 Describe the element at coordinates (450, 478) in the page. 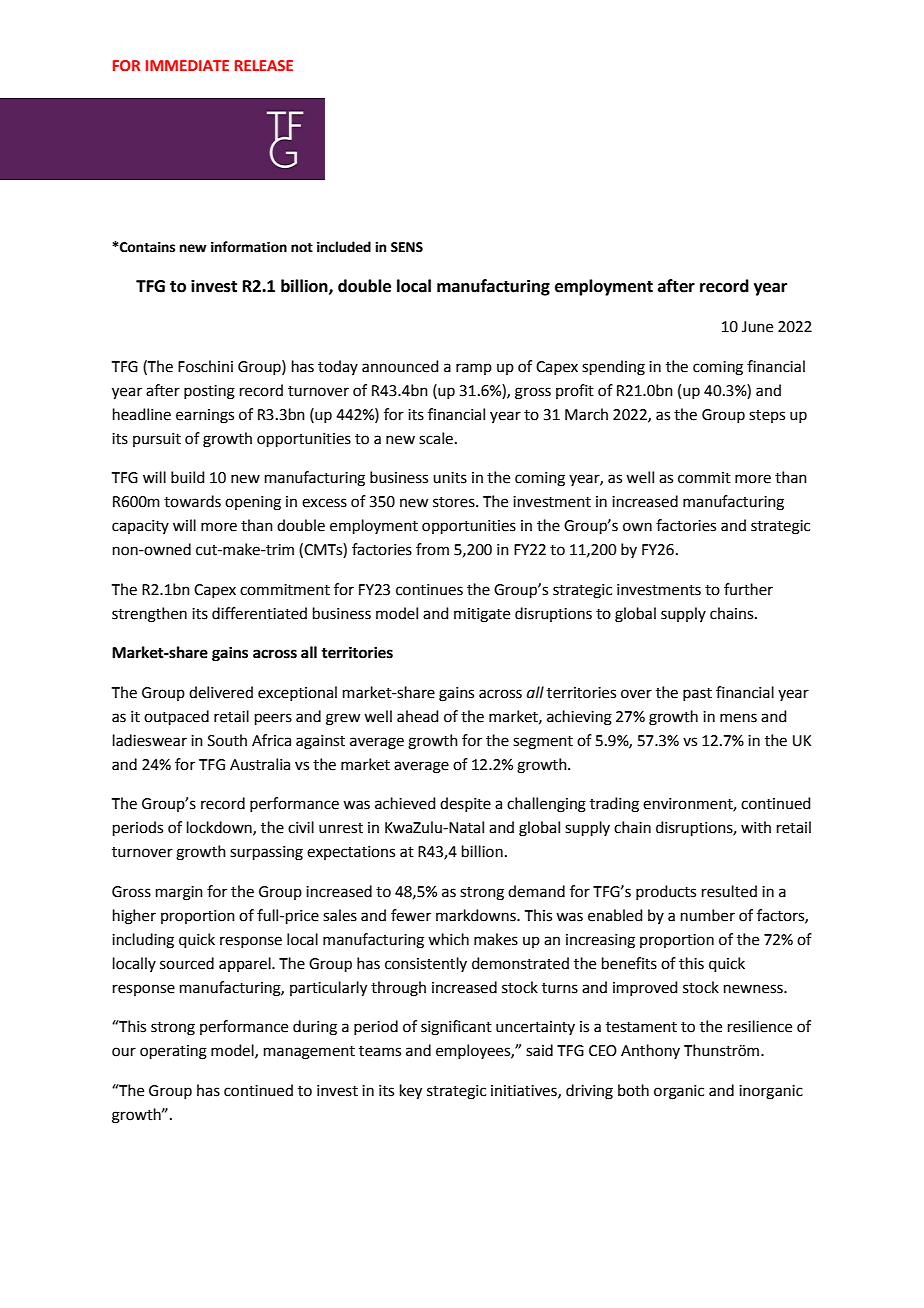

I see `units` at that location.
